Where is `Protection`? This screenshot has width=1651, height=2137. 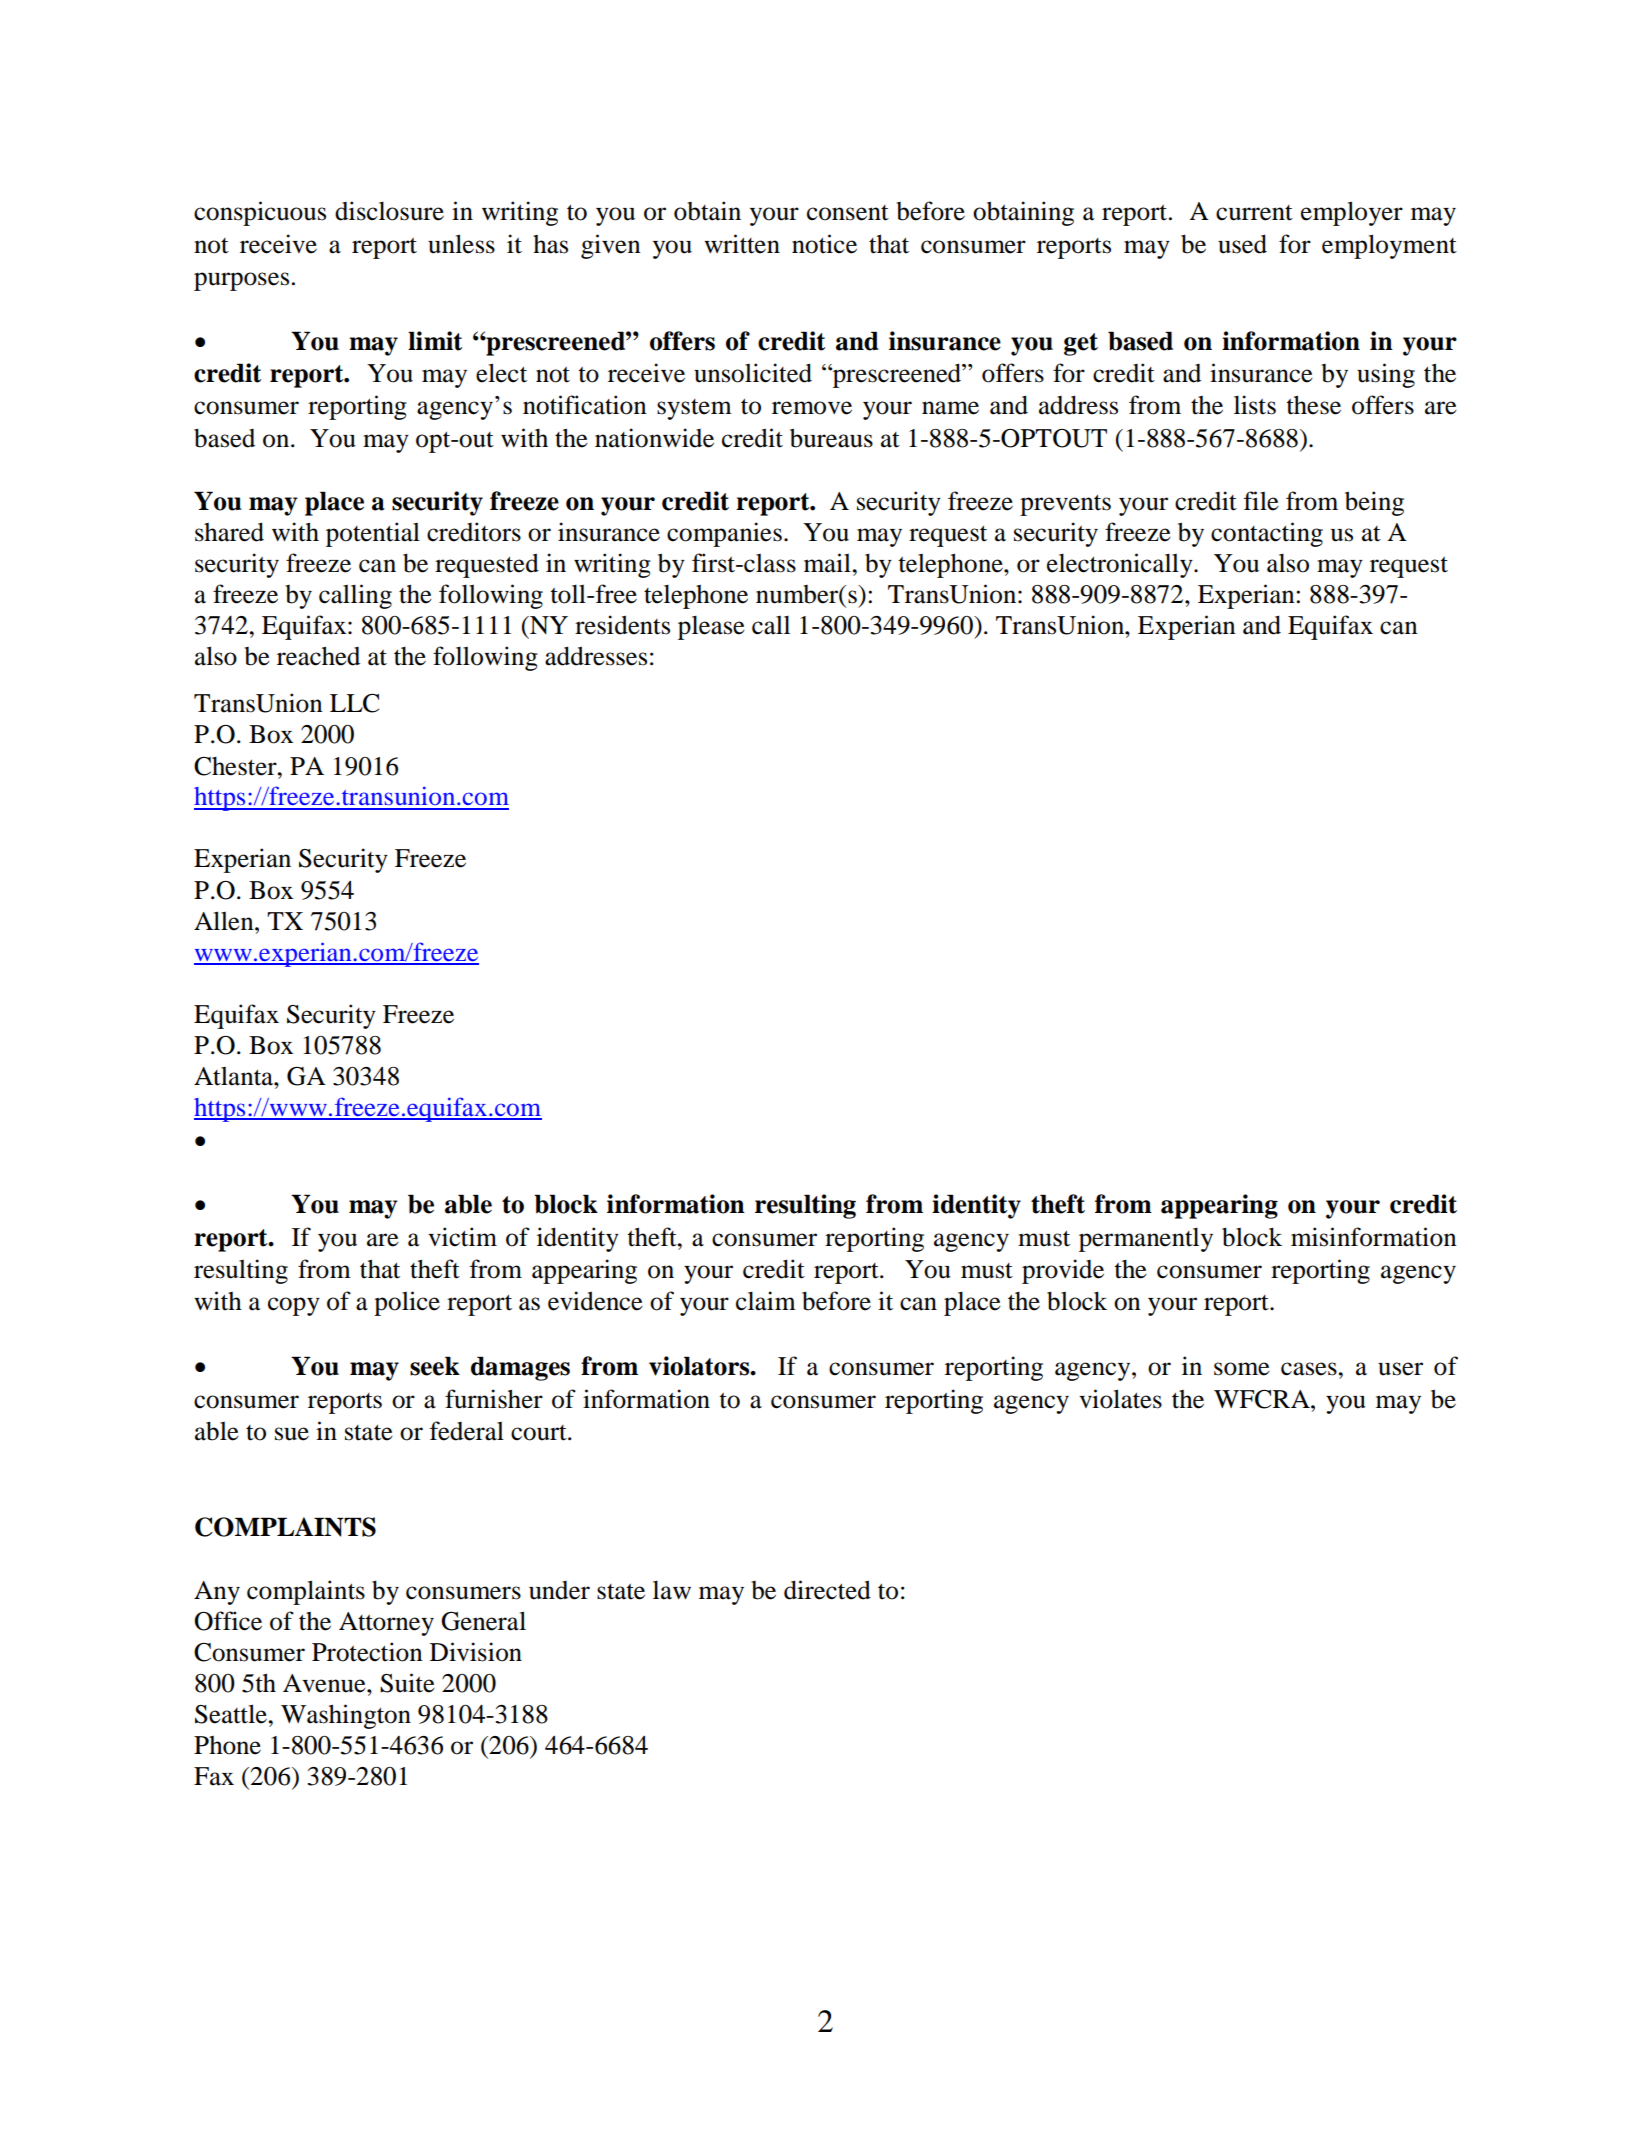 Protection is located at coordinates (367, 1652).
